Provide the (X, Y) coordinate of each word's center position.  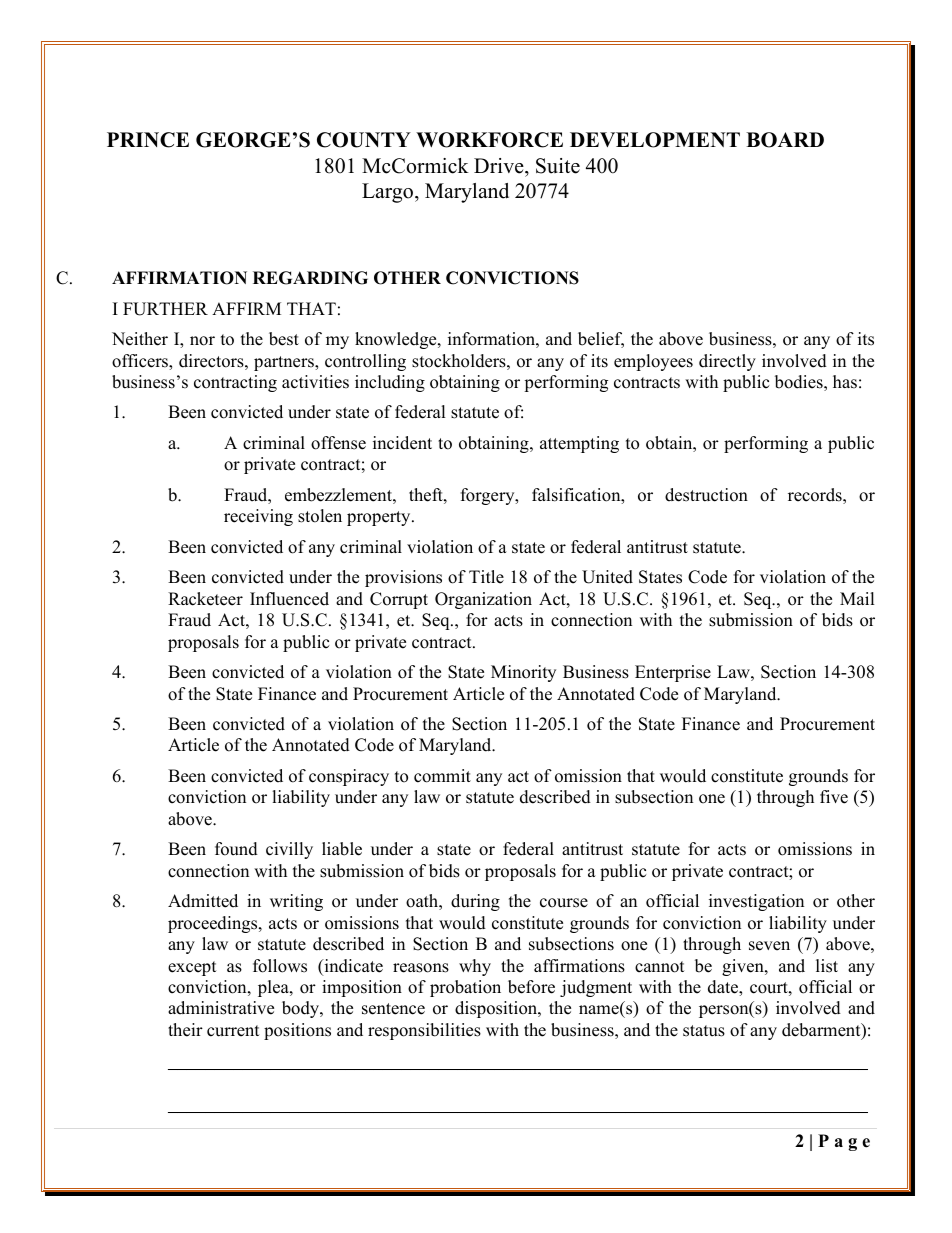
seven (769, 946)
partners (285, 363)
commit (442, 776)
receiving (258, 517)
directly (727, 362)
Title (486, 577)
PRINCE (148, 140)
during (475, 902)
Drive (500, 166)
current (233, 1031)
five (834, 797)
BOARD (785, 140)
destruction (706, 495)
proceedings (214, 924)
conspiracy (349, 777)
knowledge (397, 340)
